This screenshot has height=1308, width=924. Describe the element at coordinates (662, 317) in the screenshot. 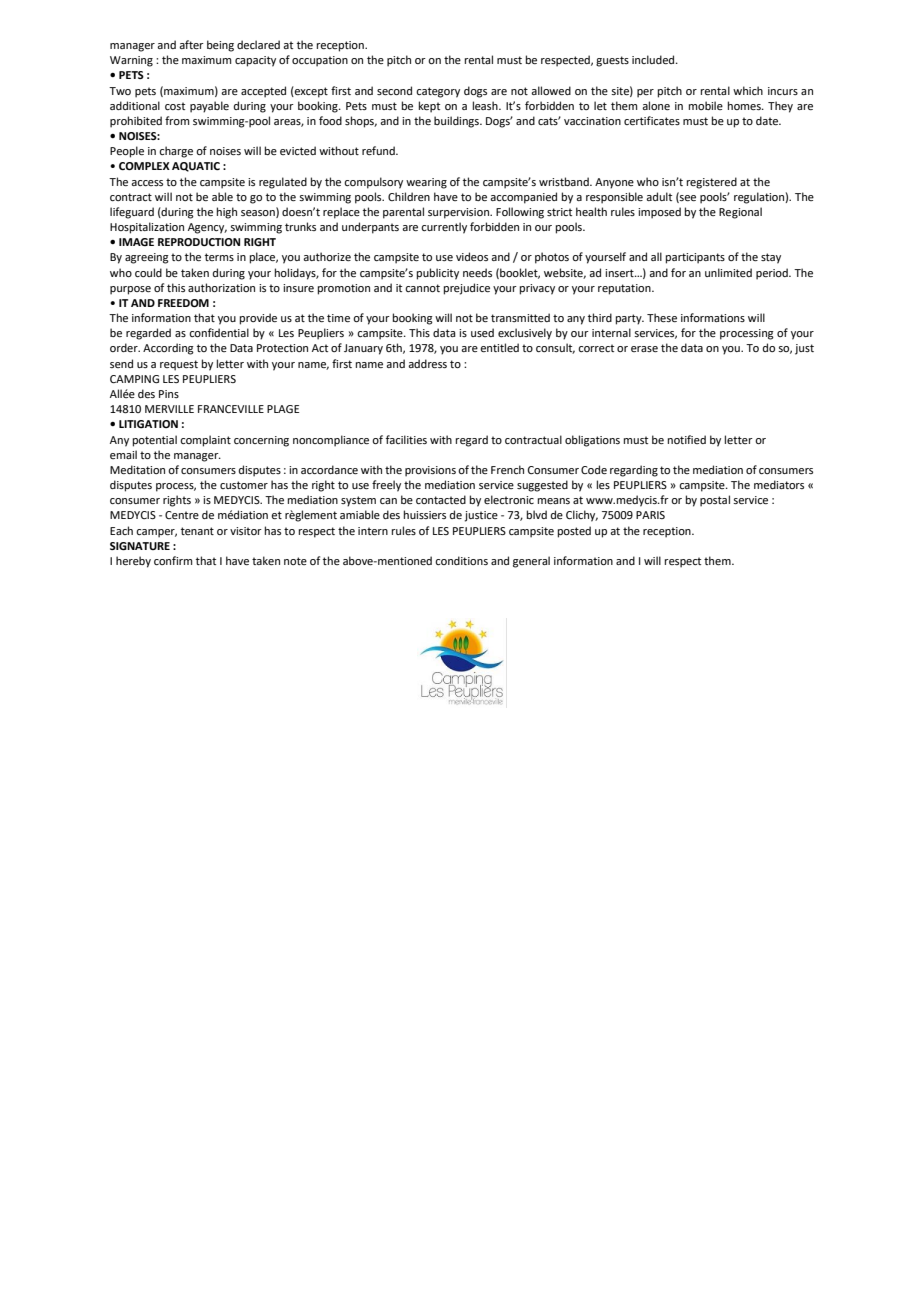

I see `These` at that location.
